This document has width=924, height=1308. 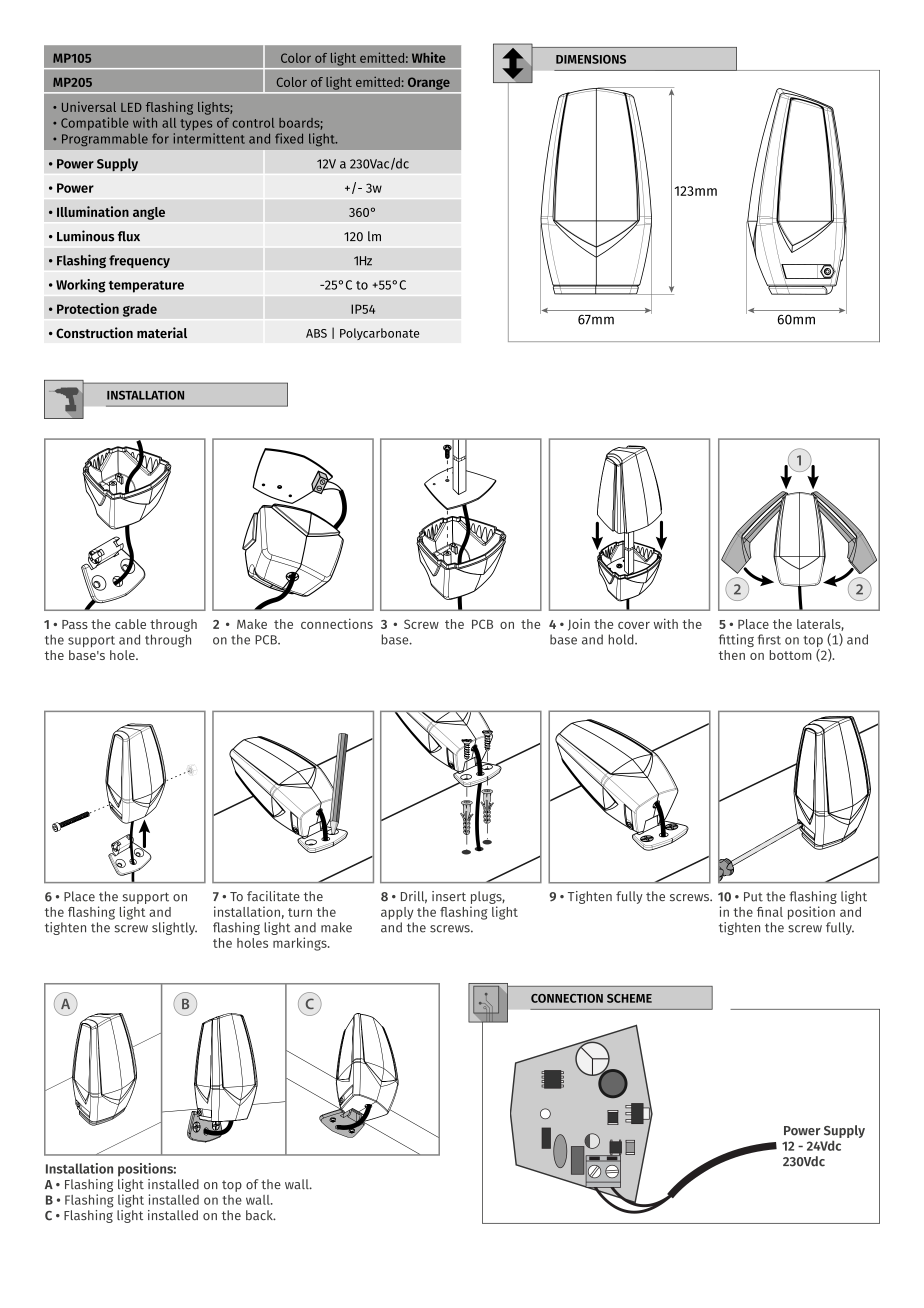 I want to click on final, so click(x=770, y=912).
